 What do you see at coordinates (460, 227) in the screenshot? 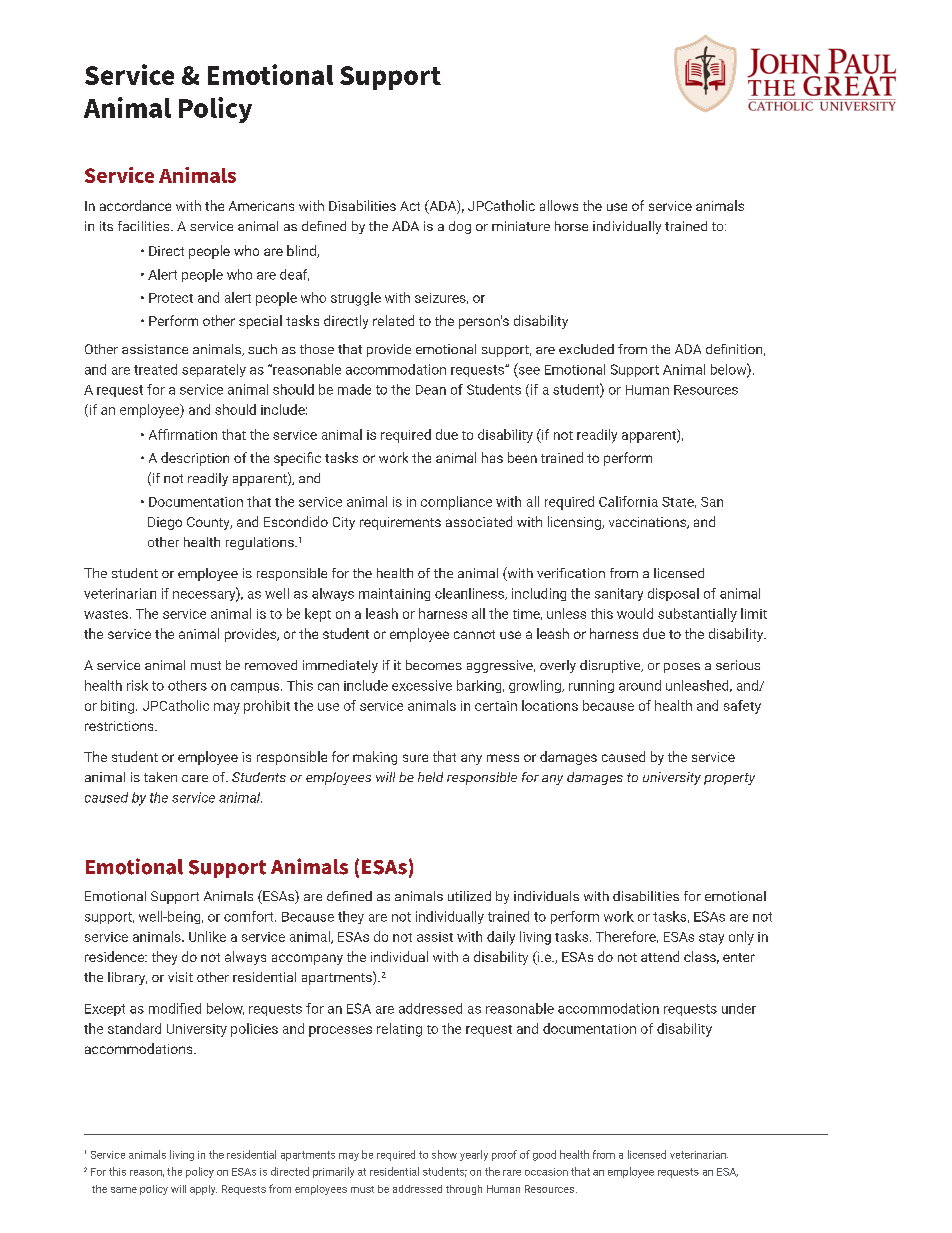
I see `dog` at bounding box center [460, 227].
